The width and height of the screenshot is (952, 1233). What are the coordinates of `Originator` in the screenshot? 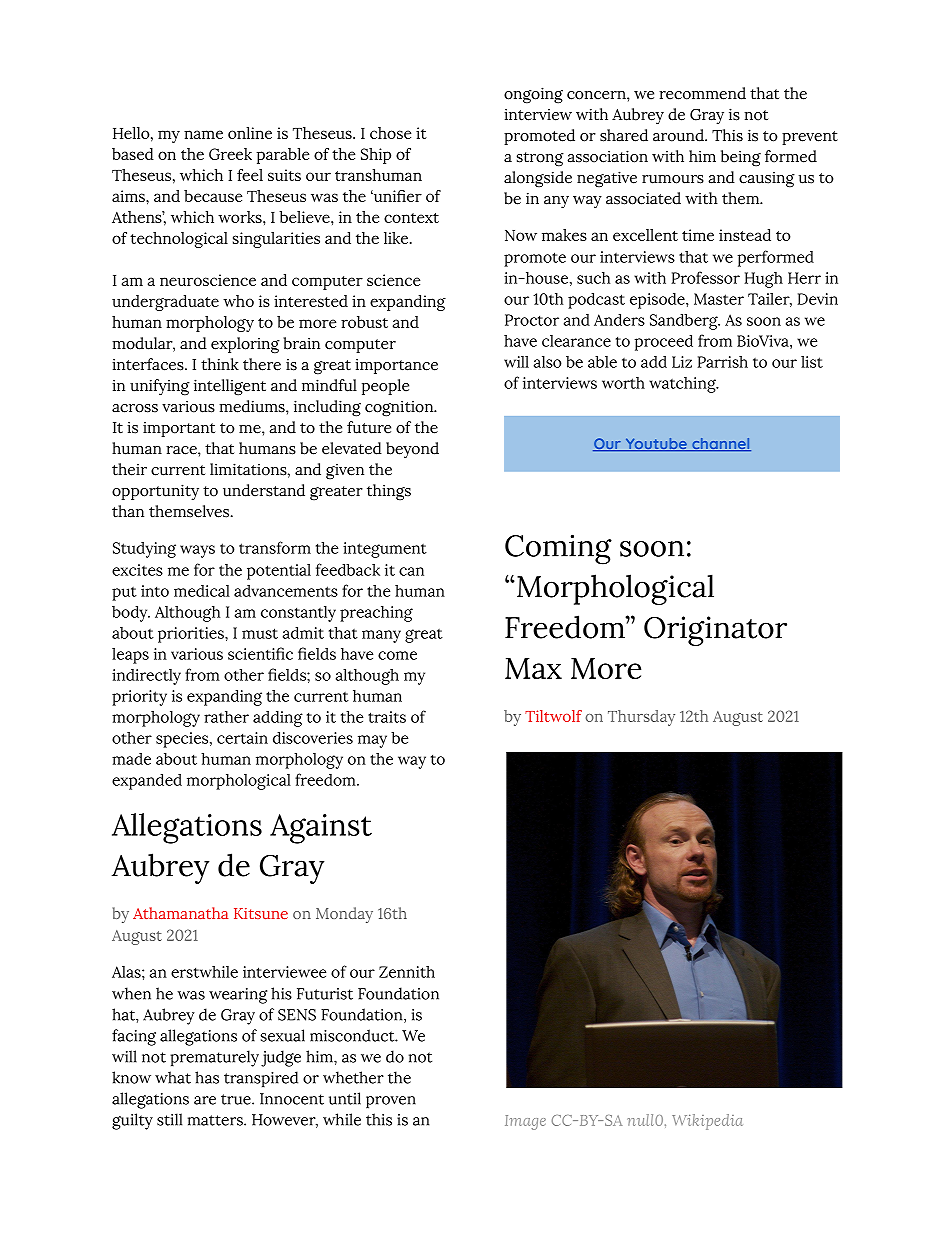 It's located at (715, 631).
